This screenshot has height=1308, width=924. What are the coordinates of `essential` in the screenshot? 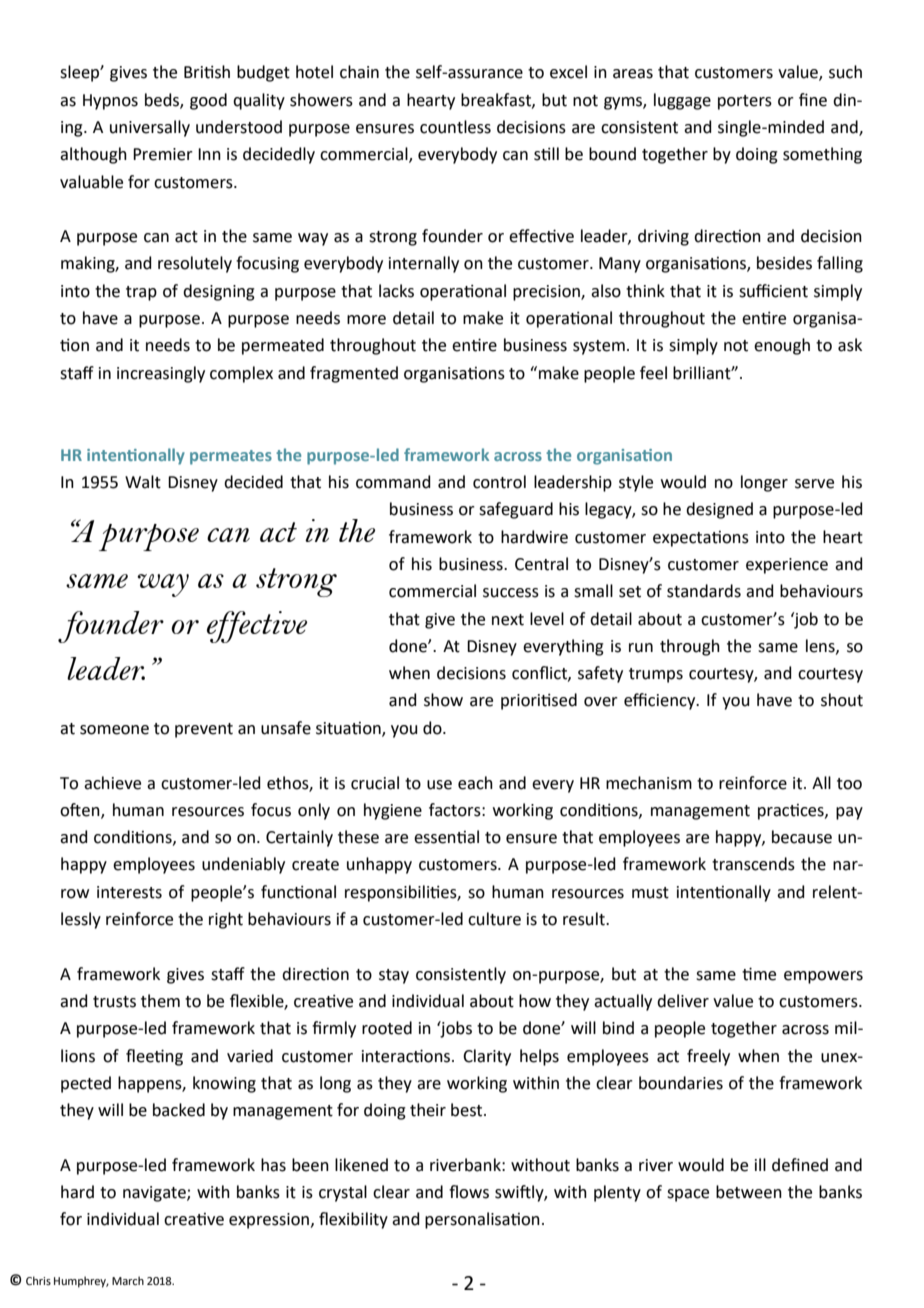 It's located at (446, 837).
